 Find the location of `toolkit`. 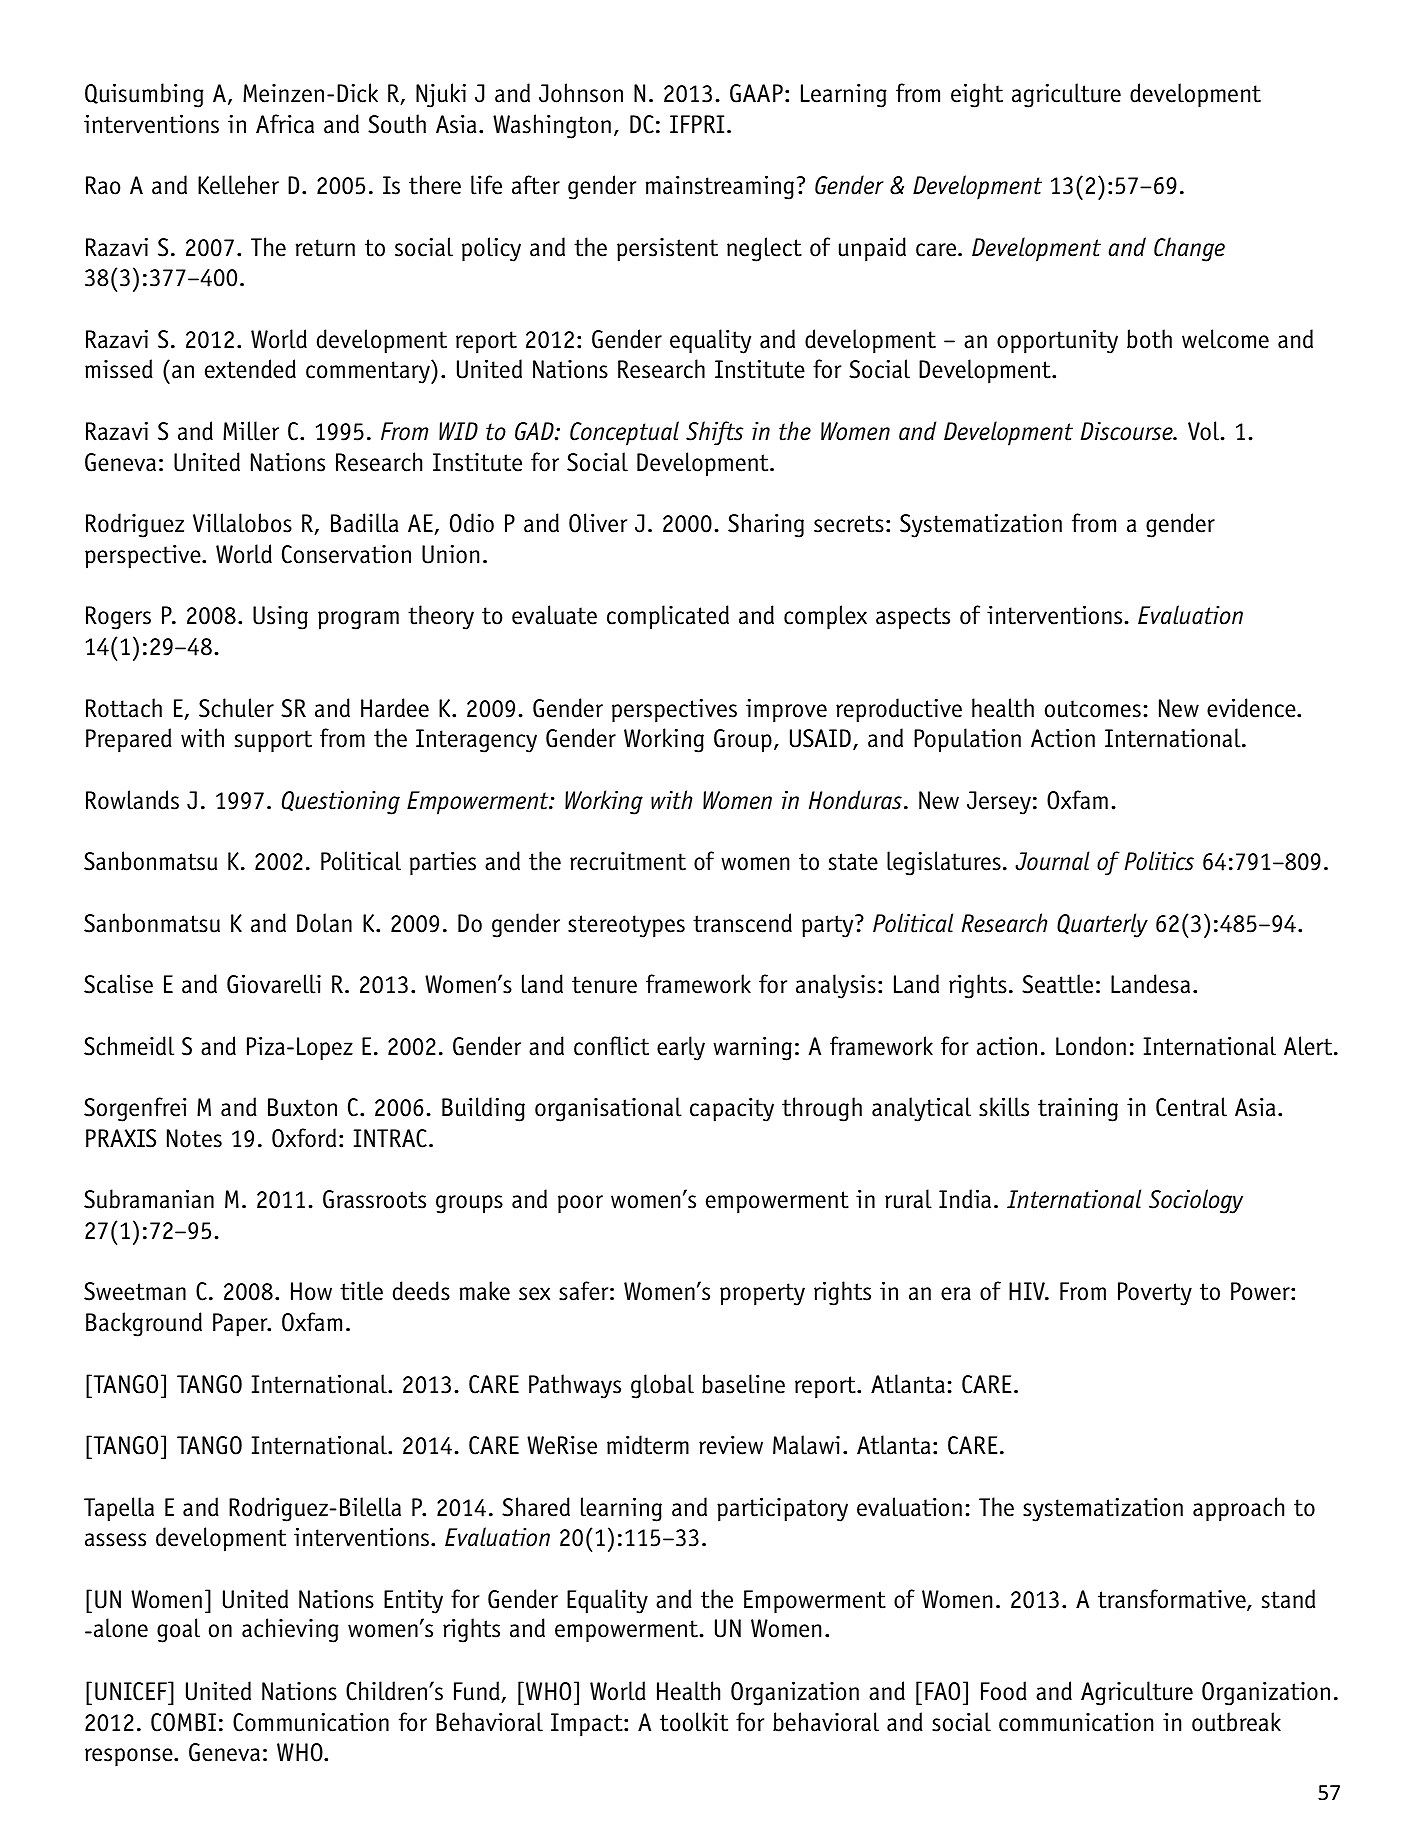

toolkit is located at coordinates (694, 1722).
